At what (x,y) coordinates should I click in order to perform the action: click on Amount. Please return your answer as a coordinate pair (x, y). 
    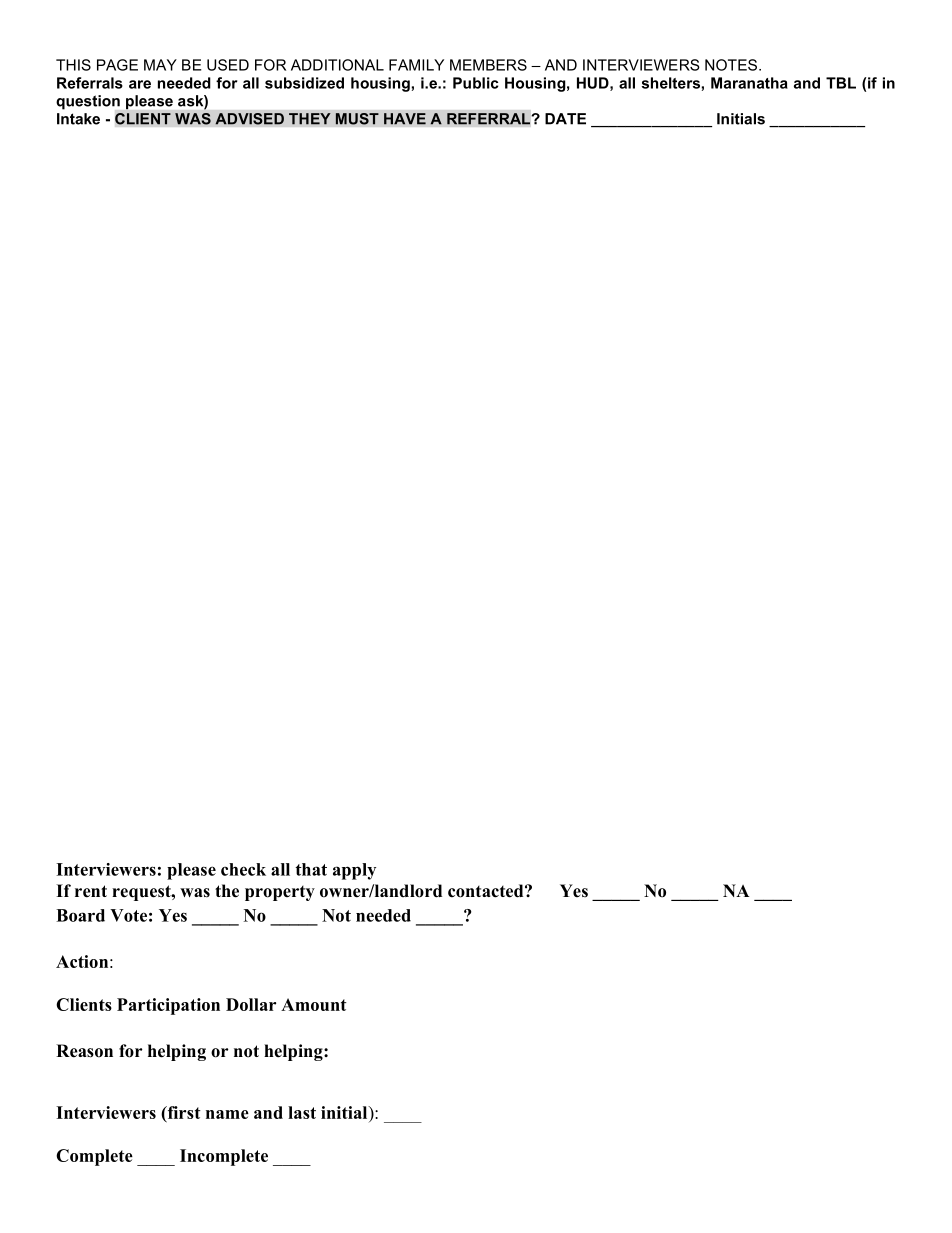
    Looking at the image, I should click on (314, 1004).
